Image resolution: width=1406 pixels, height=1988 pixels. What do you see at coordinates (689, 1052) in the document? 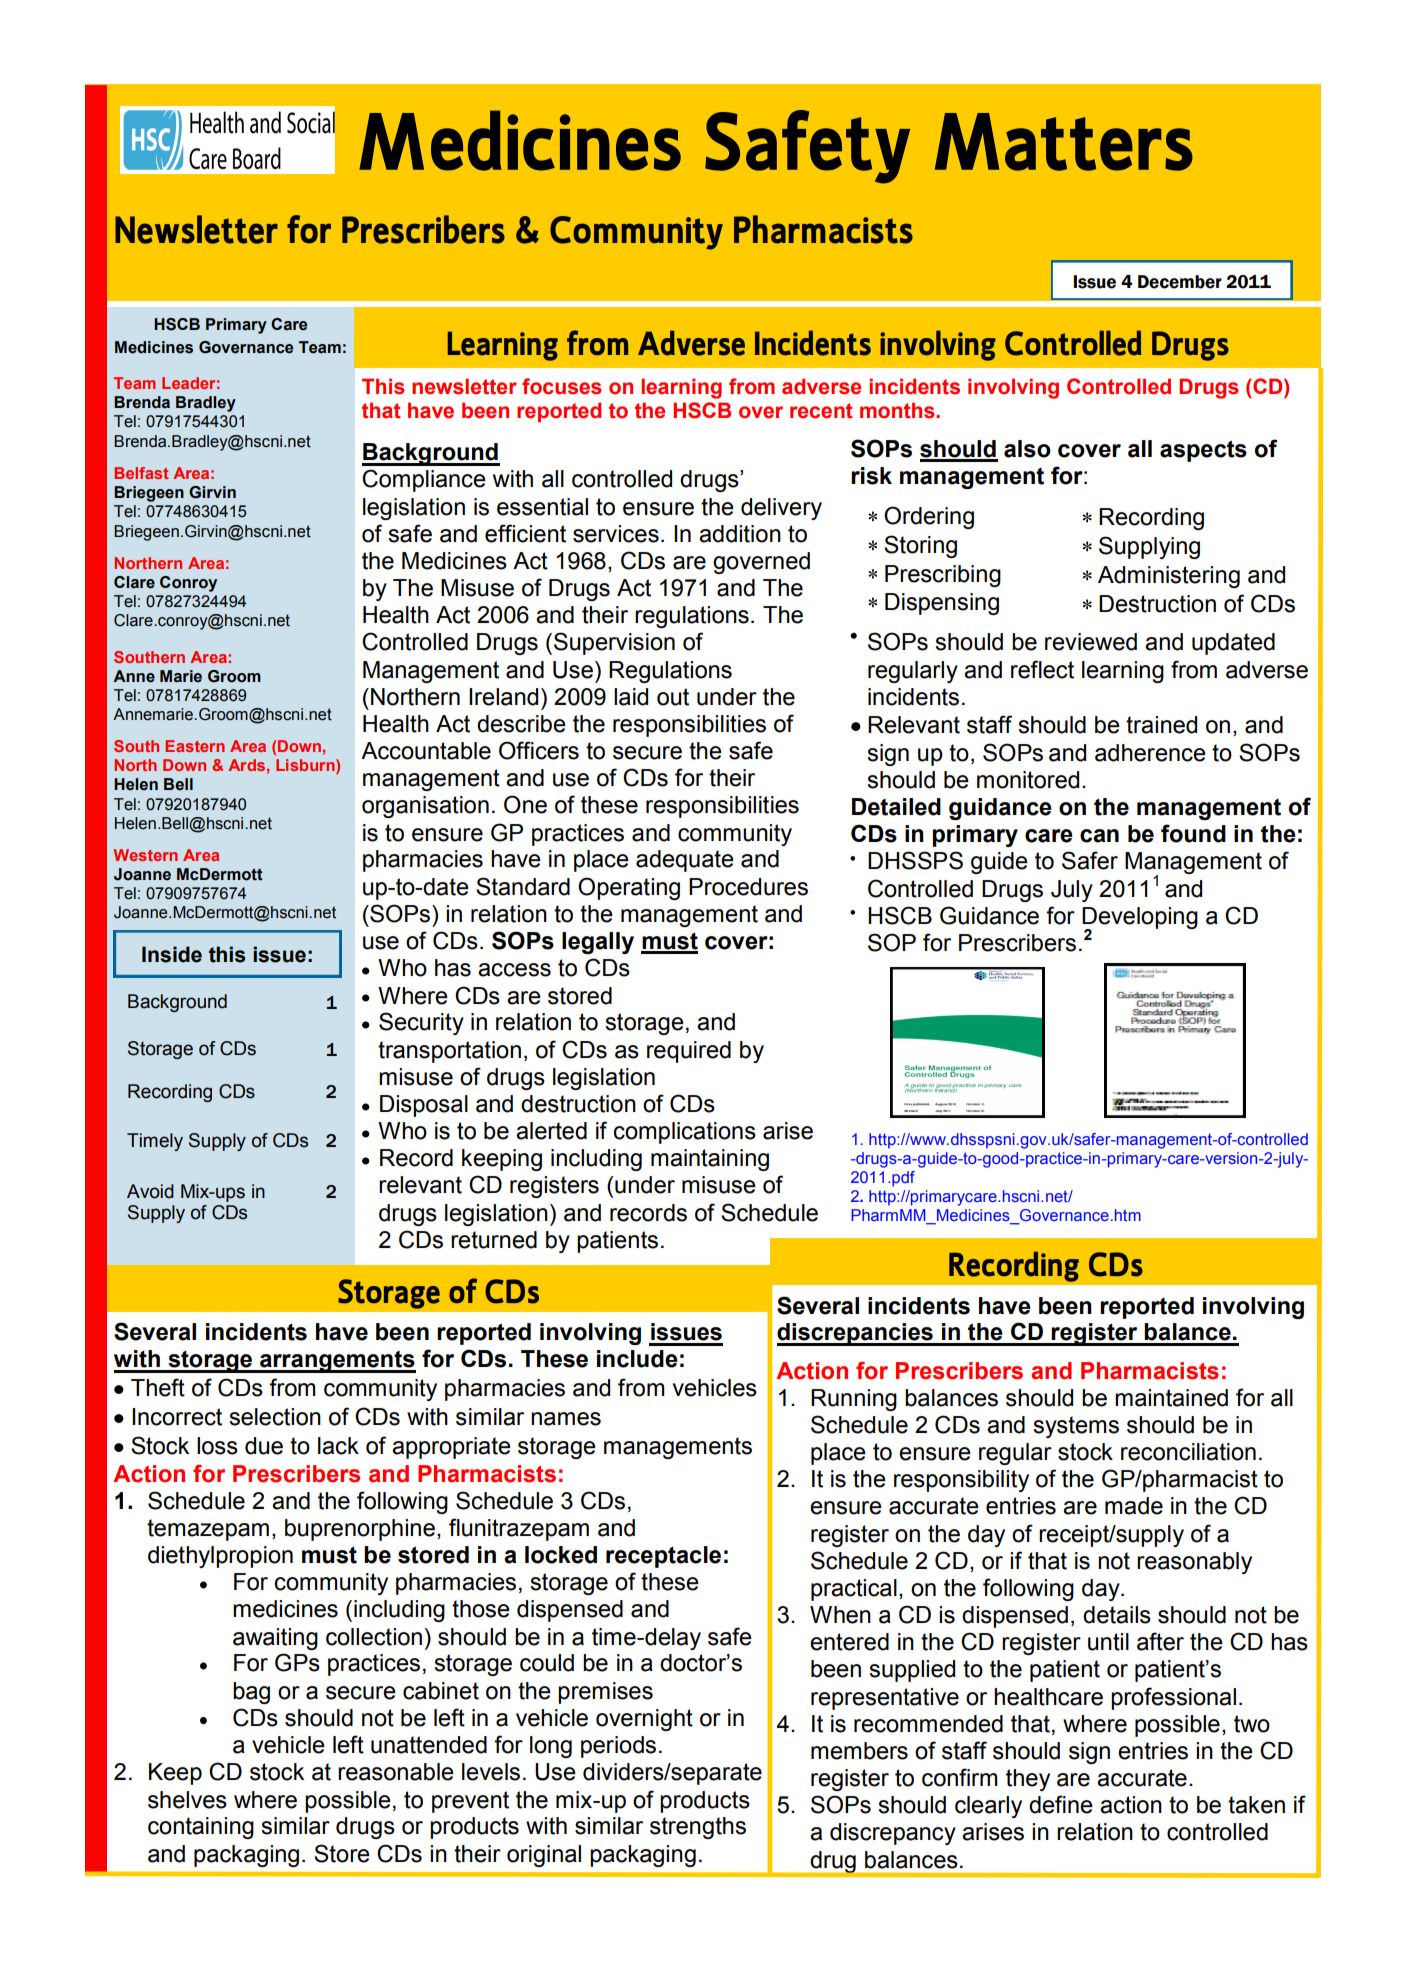
I see `required` at bounding box center [689, 1052].
